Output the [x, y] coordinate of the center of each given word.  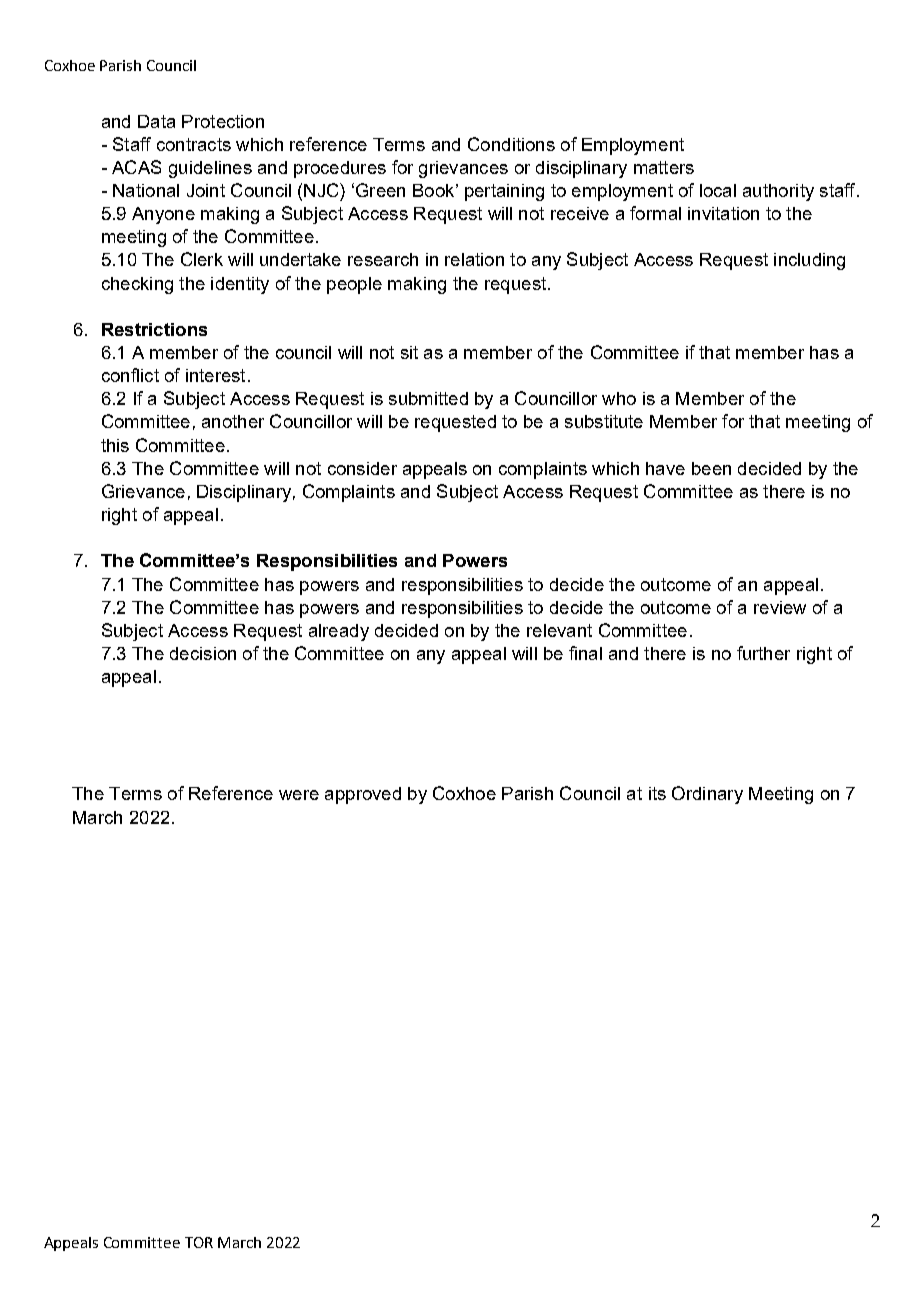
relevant [559, 630]
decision [203, 653]
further [763, 653]
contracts [194, 144]
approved [363, 795]
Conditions [511, 144]
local [718, 190]
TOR [199, 1242]
